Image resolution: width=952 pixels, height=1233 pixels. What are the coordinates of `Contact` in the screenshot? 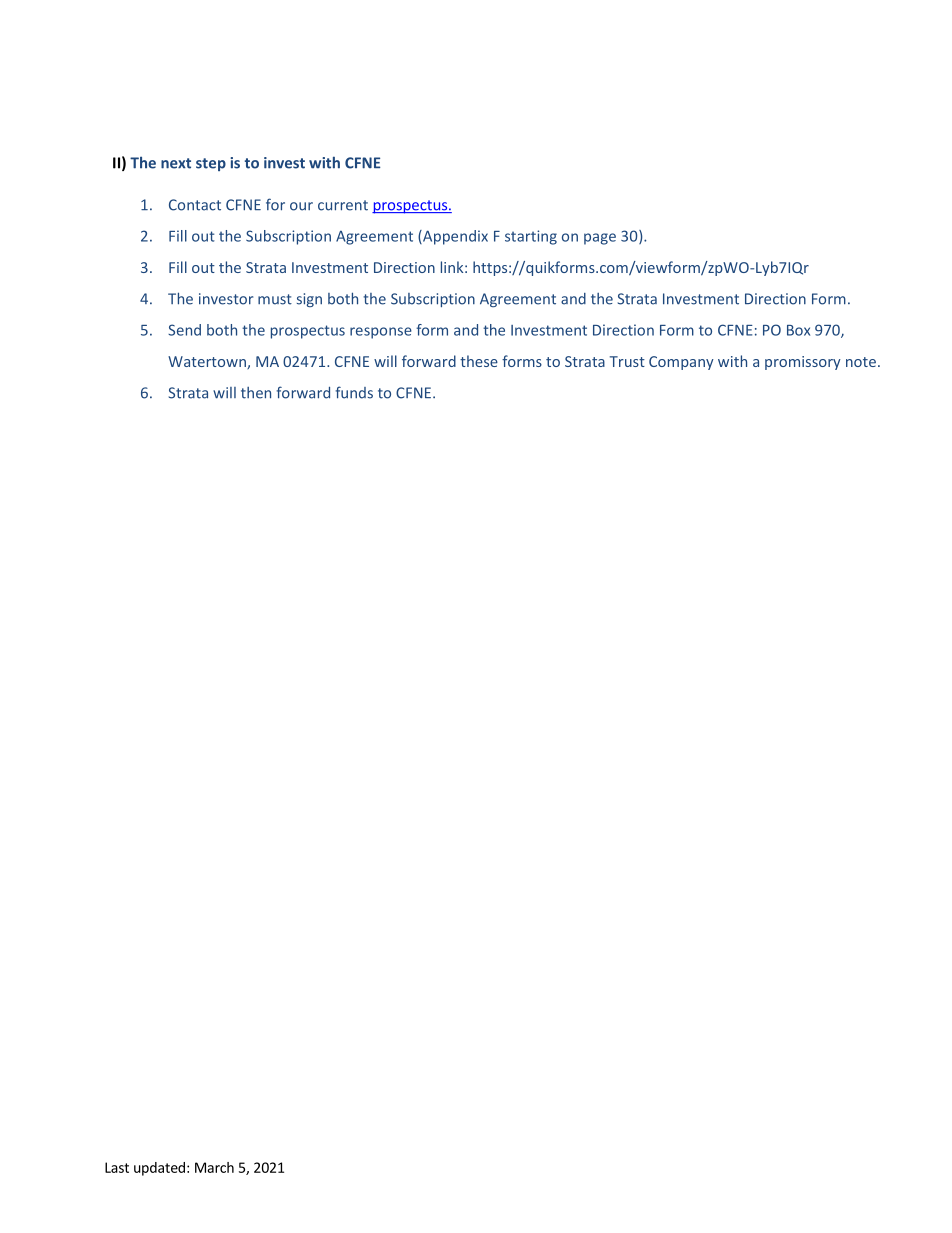 It's located at (195, 205).
